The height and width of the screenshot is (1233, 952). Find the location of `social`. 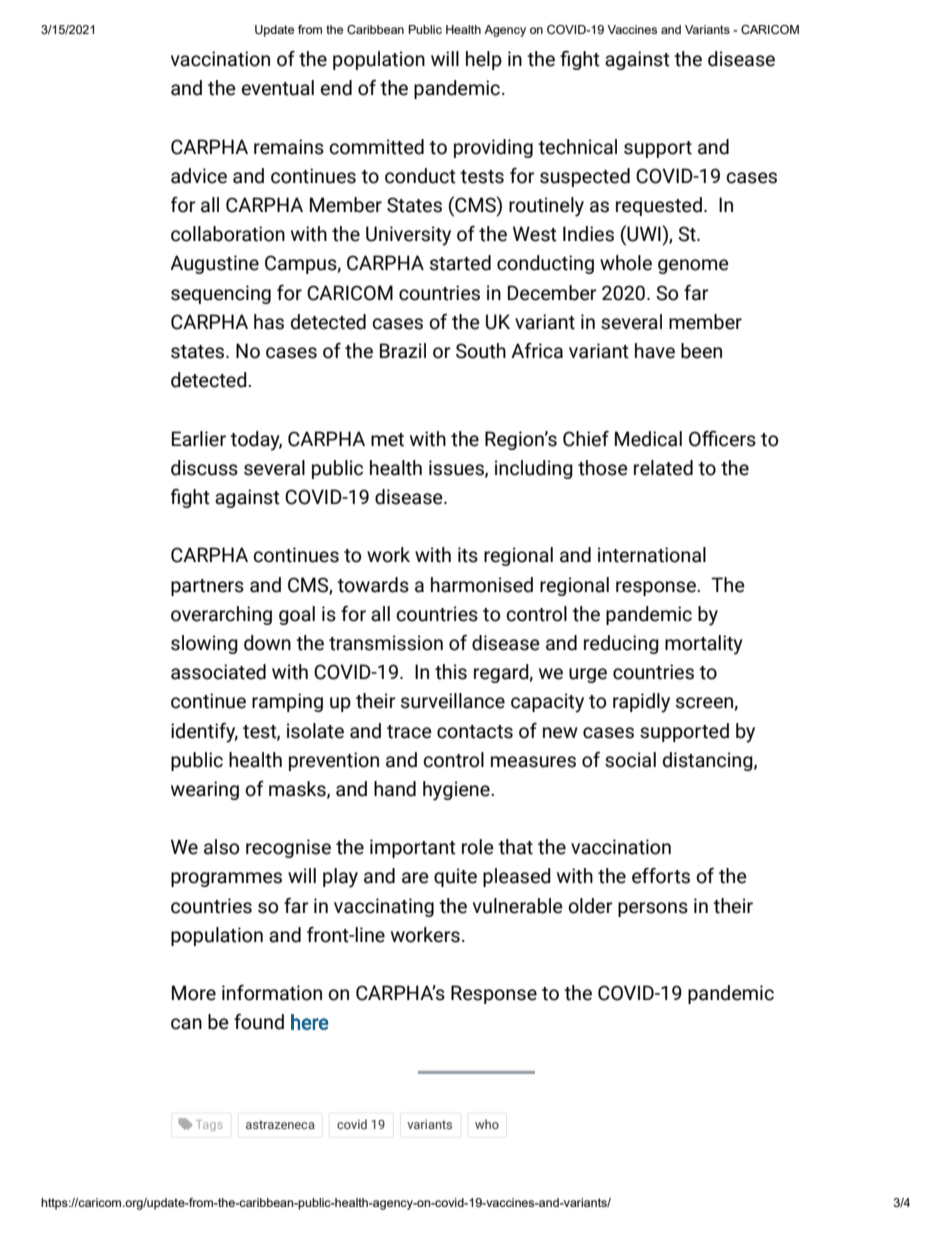

social is located at coordinates (630, 760).
